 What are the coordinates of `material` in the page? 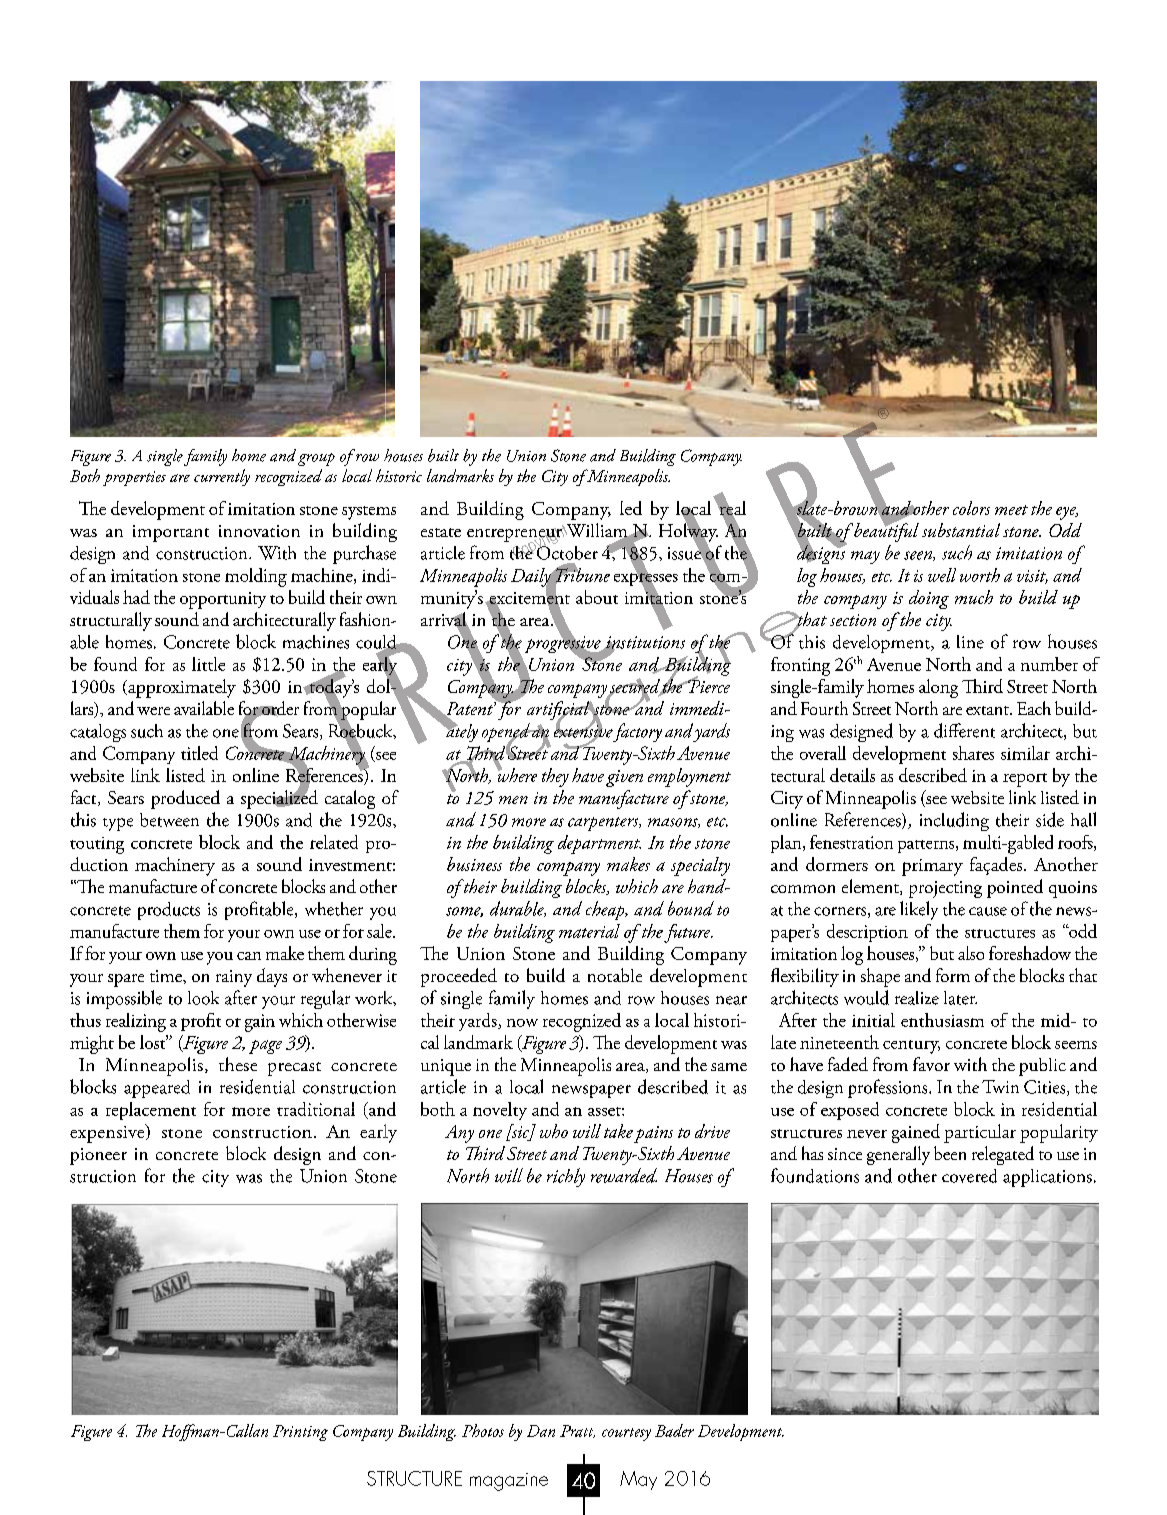 It's located at (589, 931).
